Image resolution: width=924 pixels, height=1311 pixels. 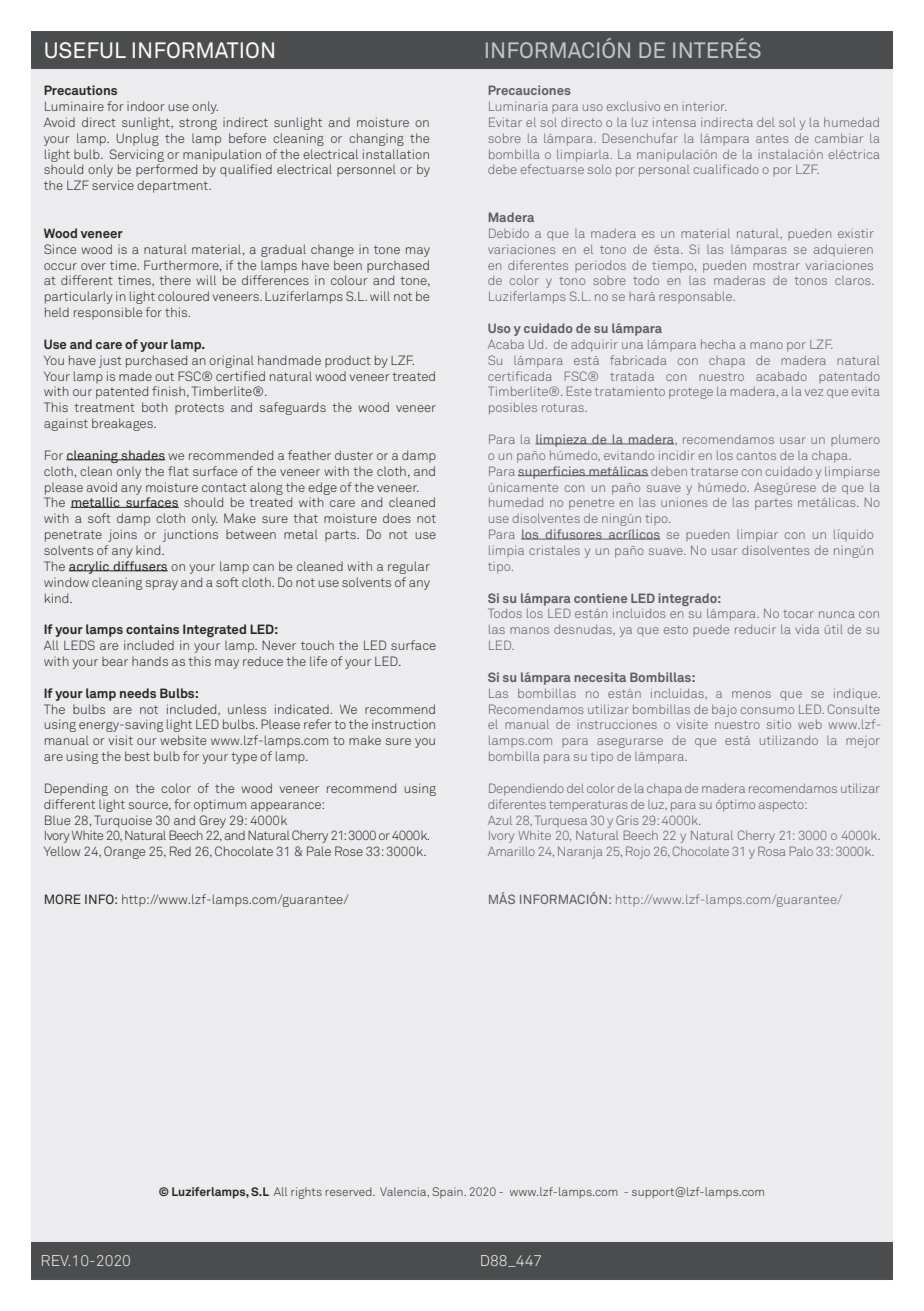 What do you see at coordinates (773, 504) in the screenshot?
I see `partes` at bounding box center [773, 504].
